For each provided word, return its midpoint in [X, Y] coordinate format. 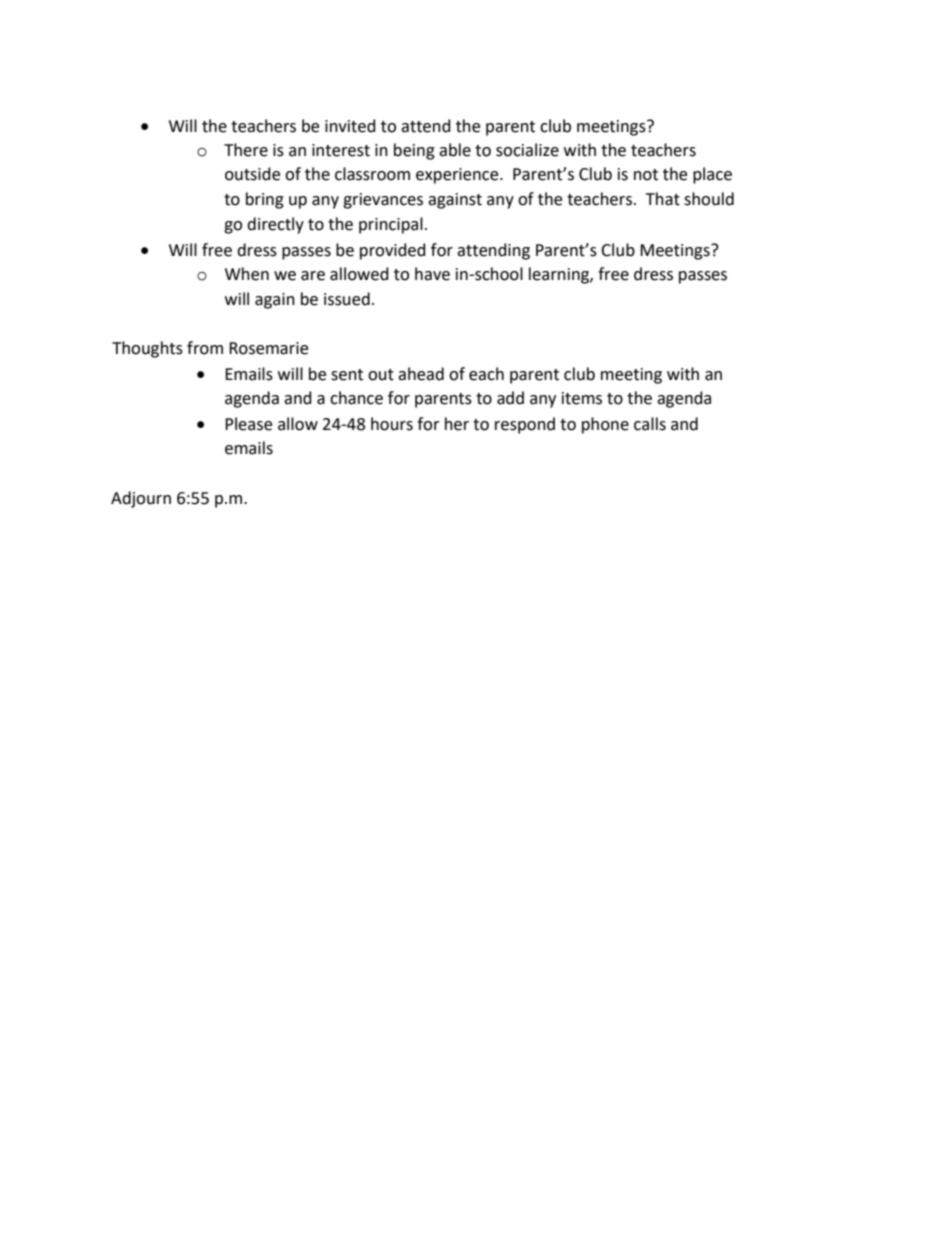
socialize [527, 150]
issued [347, 299]
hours [392, 424]
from [205, 348]
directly [275, 225]
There [246, 150]
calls [650, 424]
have [432, 274]
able [455, 150]
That [663, 199]
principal [391, 225]
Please [248, 424]
